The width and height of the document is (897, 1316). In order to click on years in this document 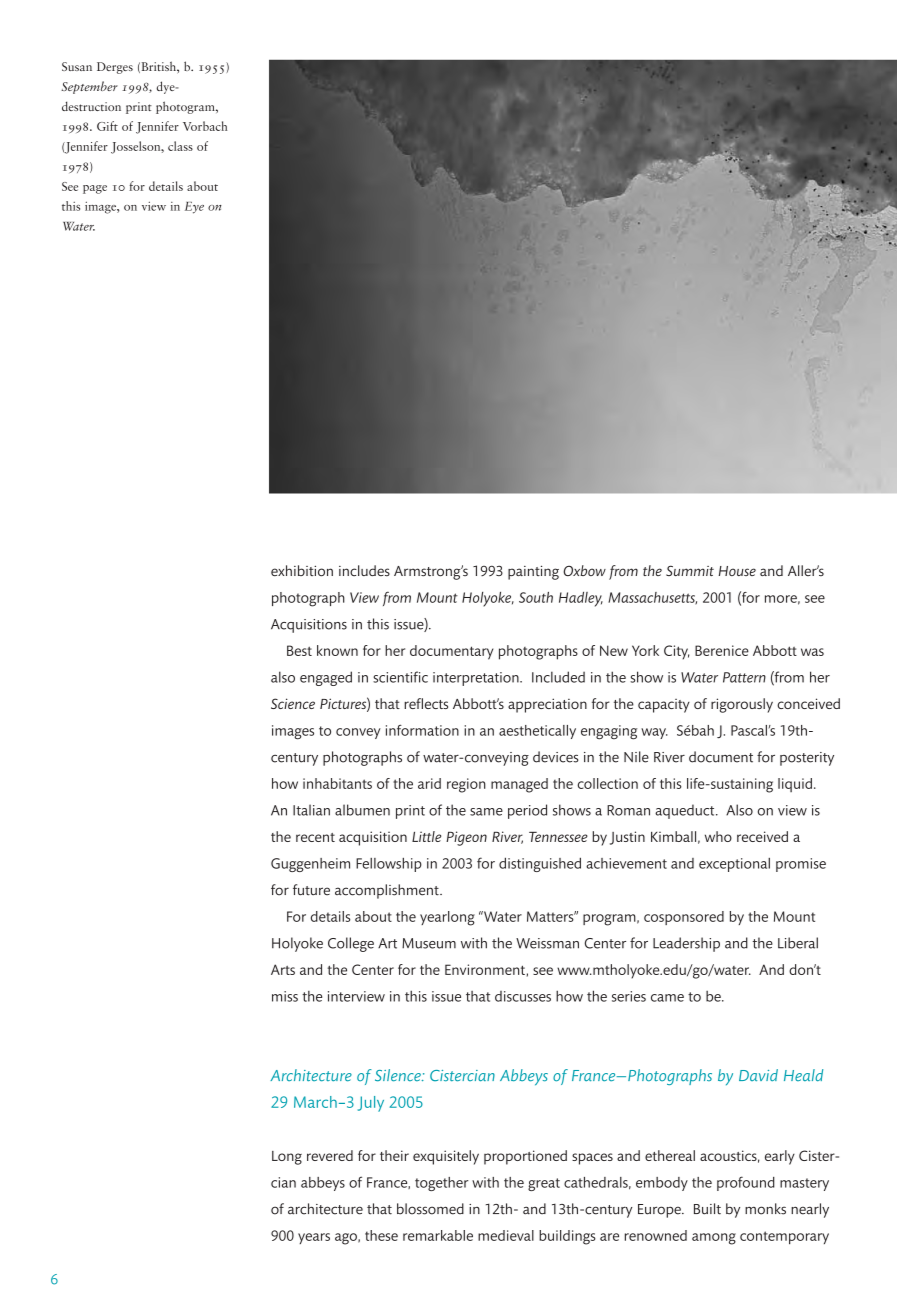, I will do `click(314, 1238)`.
